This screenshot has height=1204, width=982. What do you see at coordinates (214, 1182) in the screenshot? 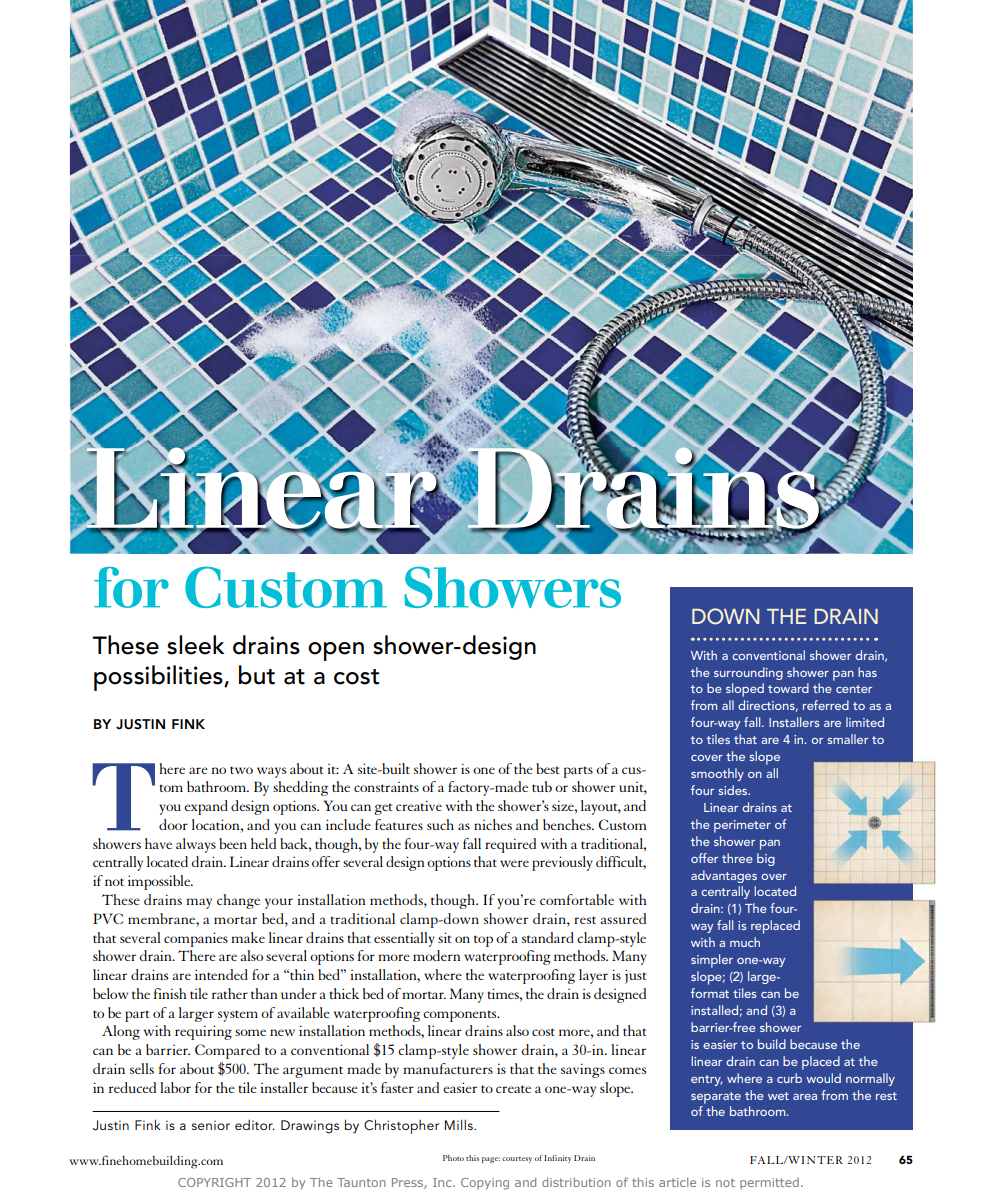
I see `COPYRIGHT` at bounding box center [214, 1182].
